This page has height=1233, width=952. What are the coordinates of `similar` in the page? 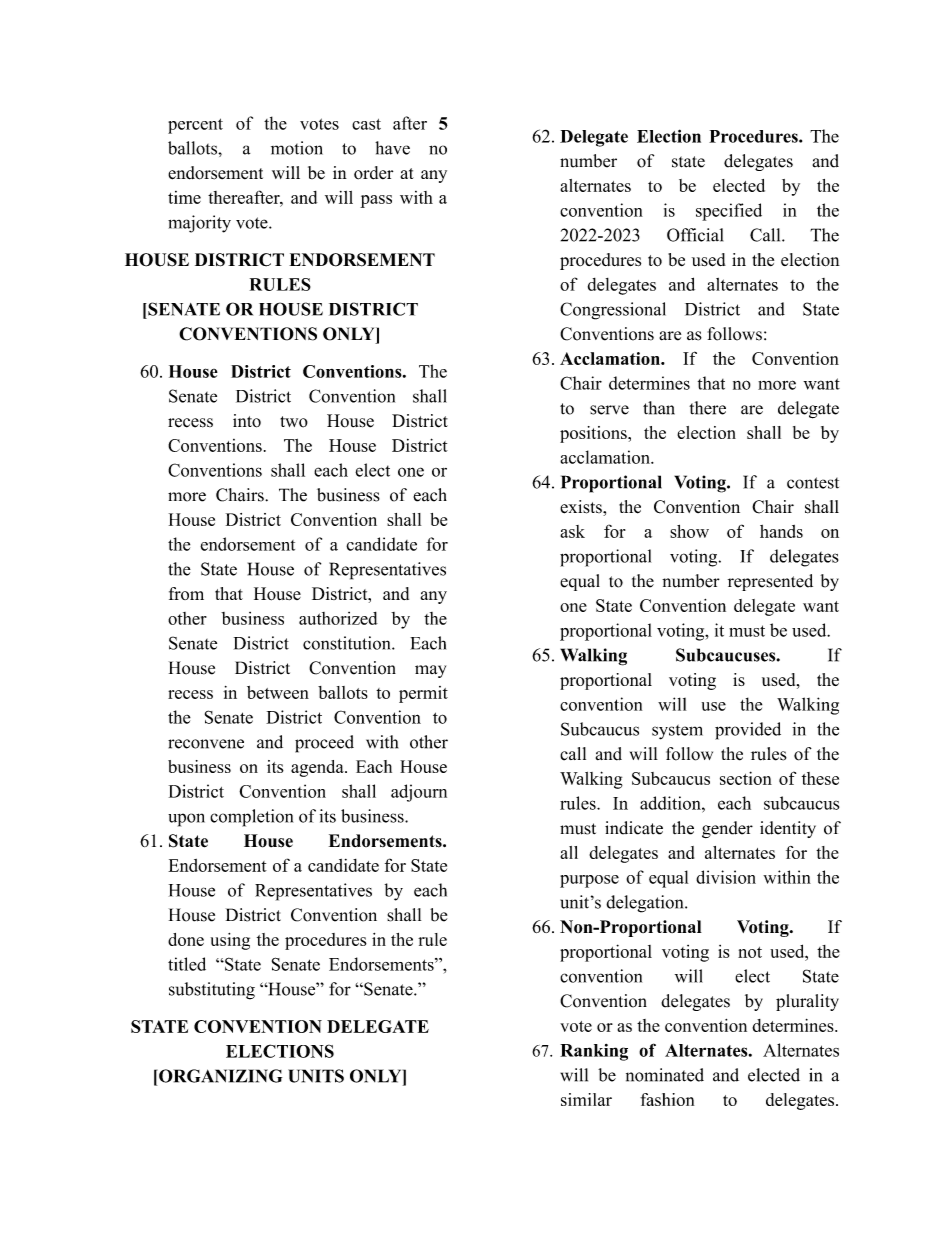 It's located at (586, 1099).
